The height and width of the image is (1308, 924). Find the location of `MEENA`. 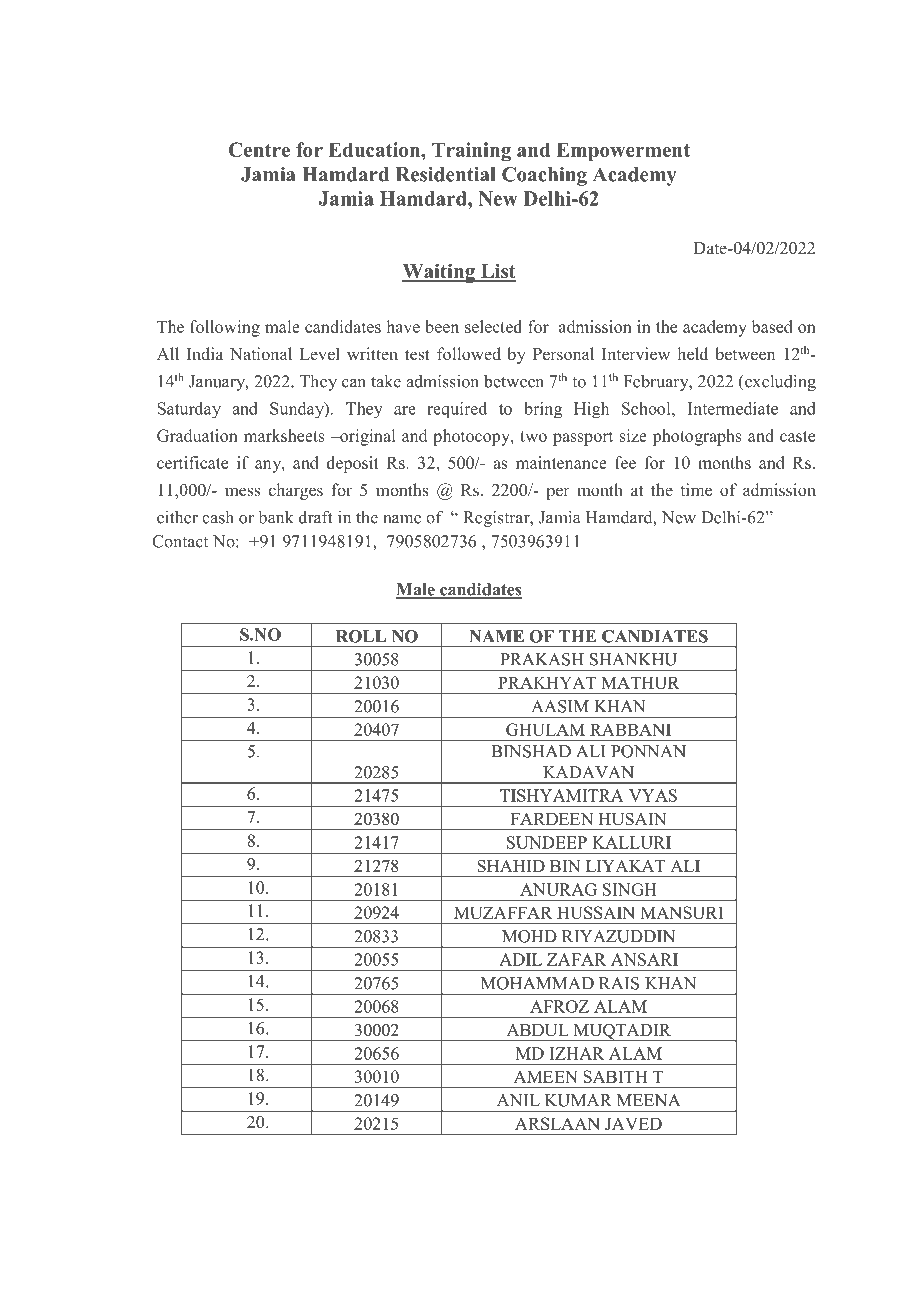

MEENA is located at coordinates (648, 1100).
